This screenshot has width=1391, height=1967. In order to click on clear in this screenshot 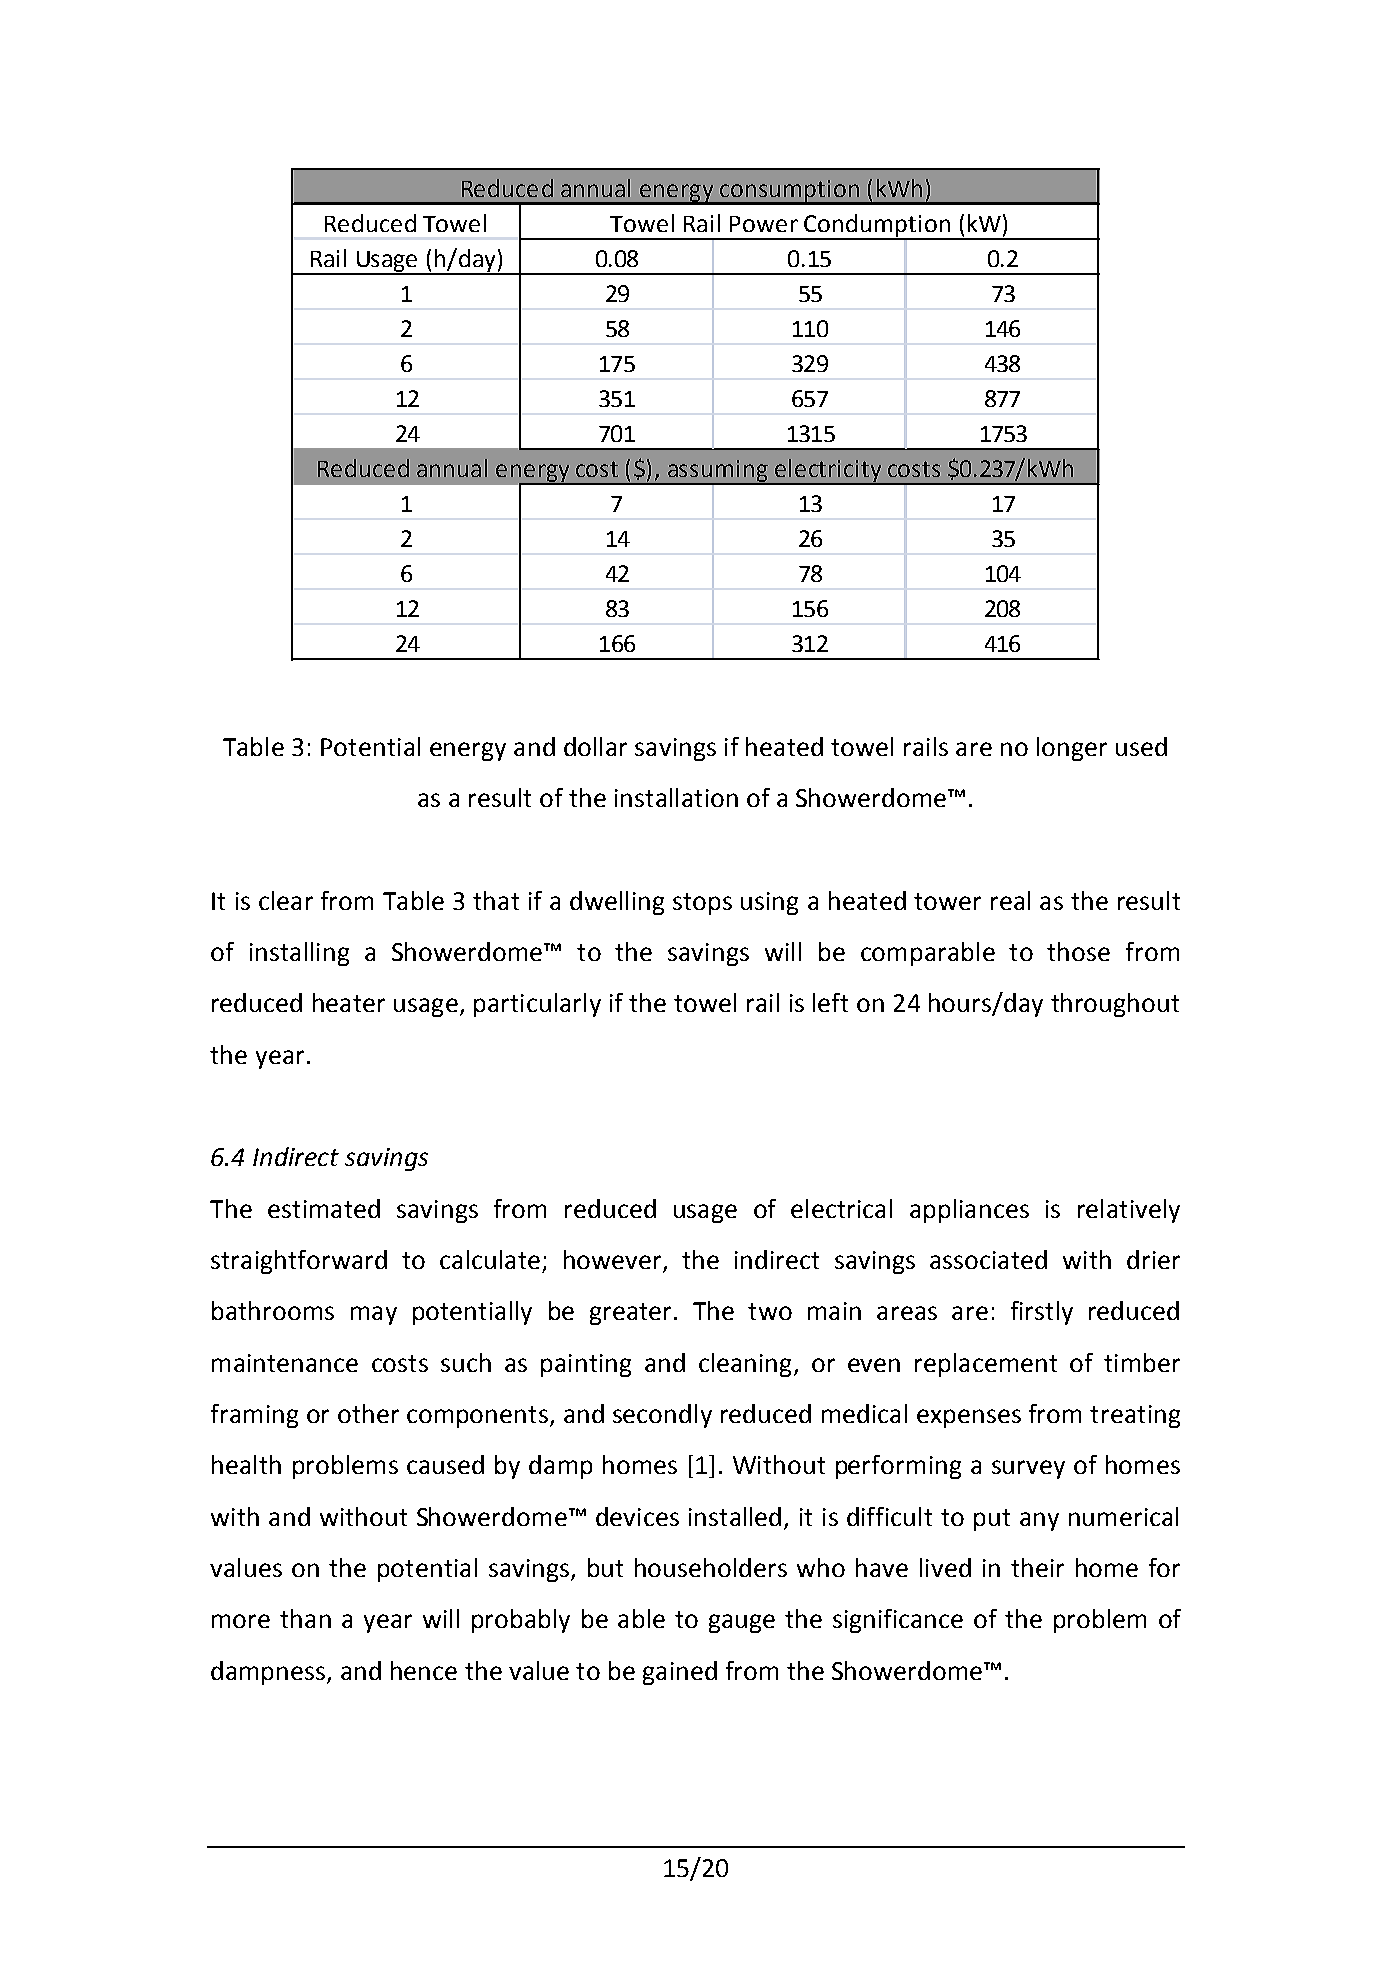, I will do `click(286, 900)`.
